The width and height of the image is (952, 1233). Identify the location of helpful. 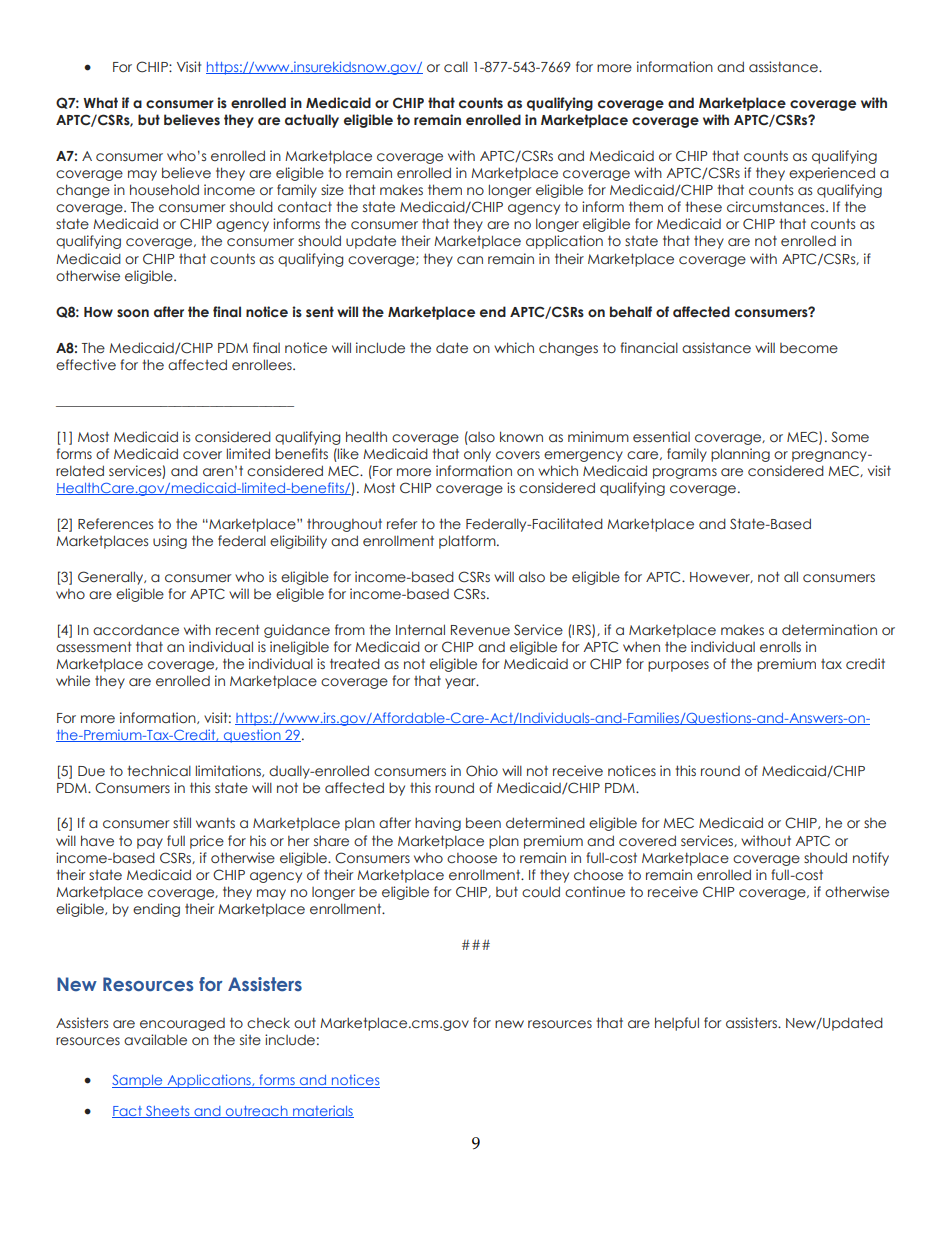
(677, 1024).
